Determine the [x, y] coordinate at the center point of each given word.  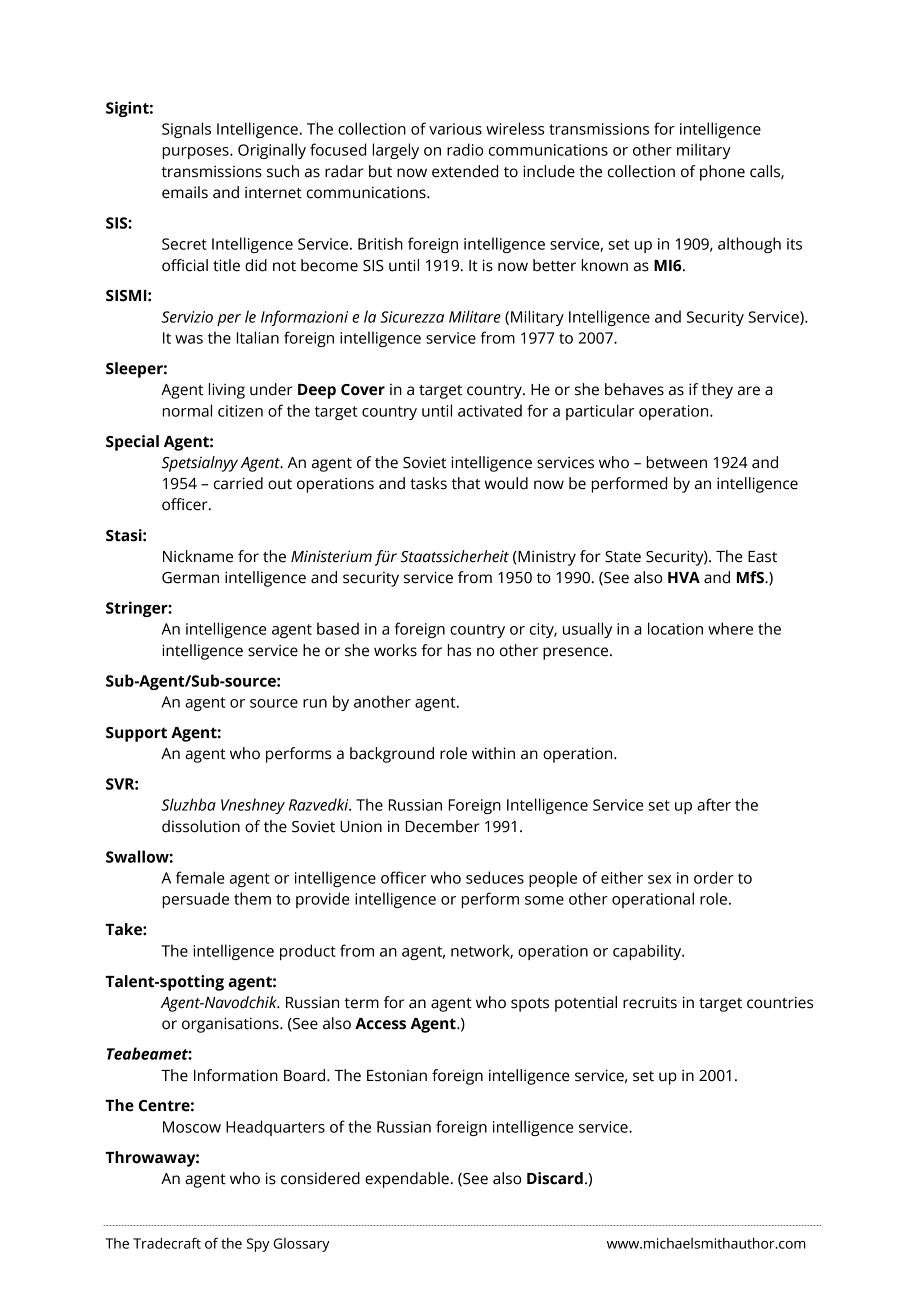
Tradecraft [167, 1243]
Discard [555, 1178]
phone [722, 173]
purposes [196, 153]
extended [465, 171]
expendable [407, 1180]
